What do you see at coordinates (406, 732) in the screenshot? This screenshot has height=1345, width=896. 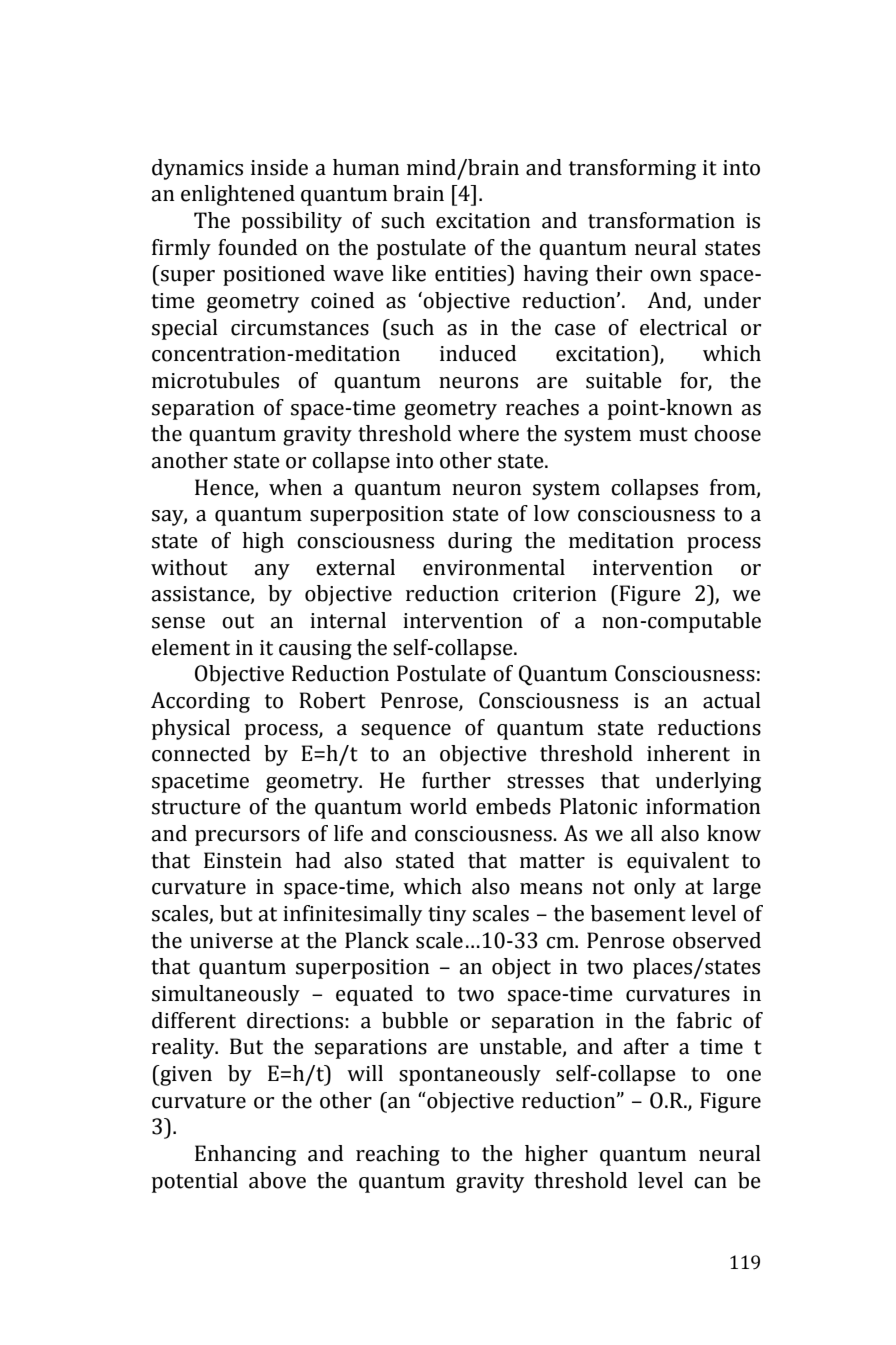 I see `sequence` at bounding box center [406, 732].
